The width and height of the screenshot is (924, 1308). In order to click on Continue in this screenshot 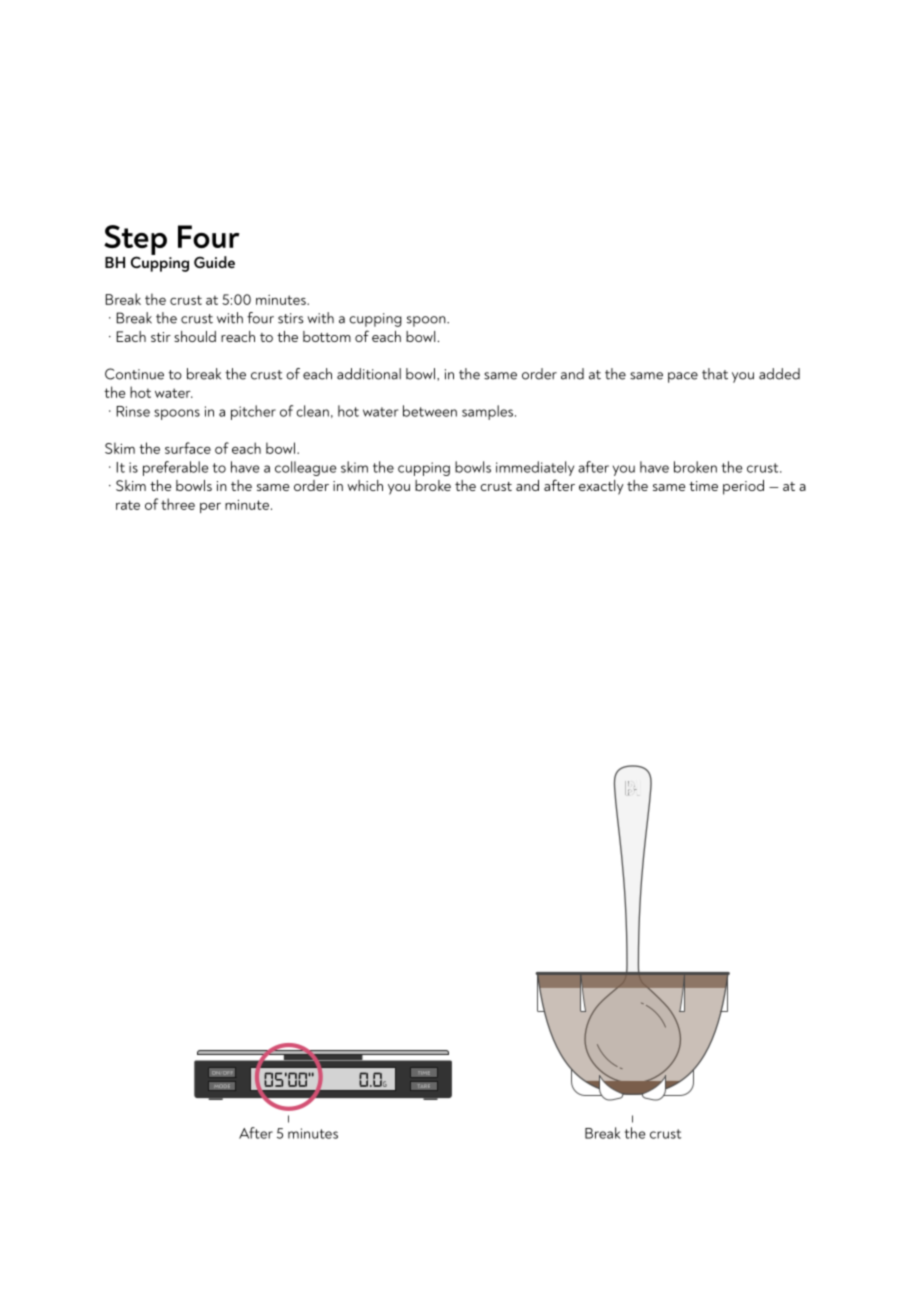, I will do `click(134, 374)`.
